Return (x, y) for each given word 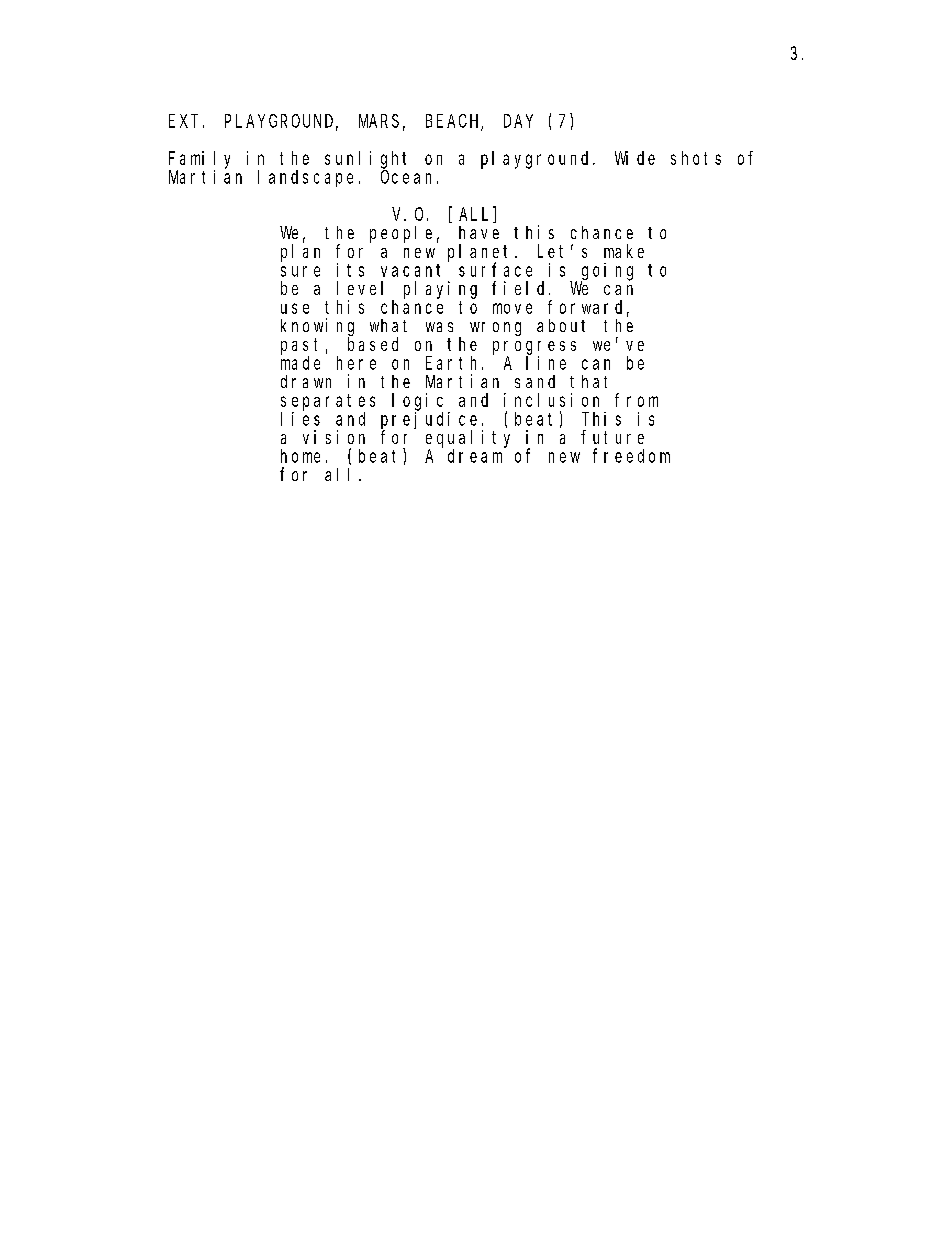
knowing (317, 328)
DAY (518, 121)
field (521, 288)
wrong (495, 329)
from (636, 400)
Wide (635, 158)
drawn (306, 381)
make (624, 251)
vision (334, 437)
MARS (379, 121)
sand (535, 381)
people (401, 234)
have (479, 232)
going (607, 272)
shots (696, 158)
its (350, 270)
